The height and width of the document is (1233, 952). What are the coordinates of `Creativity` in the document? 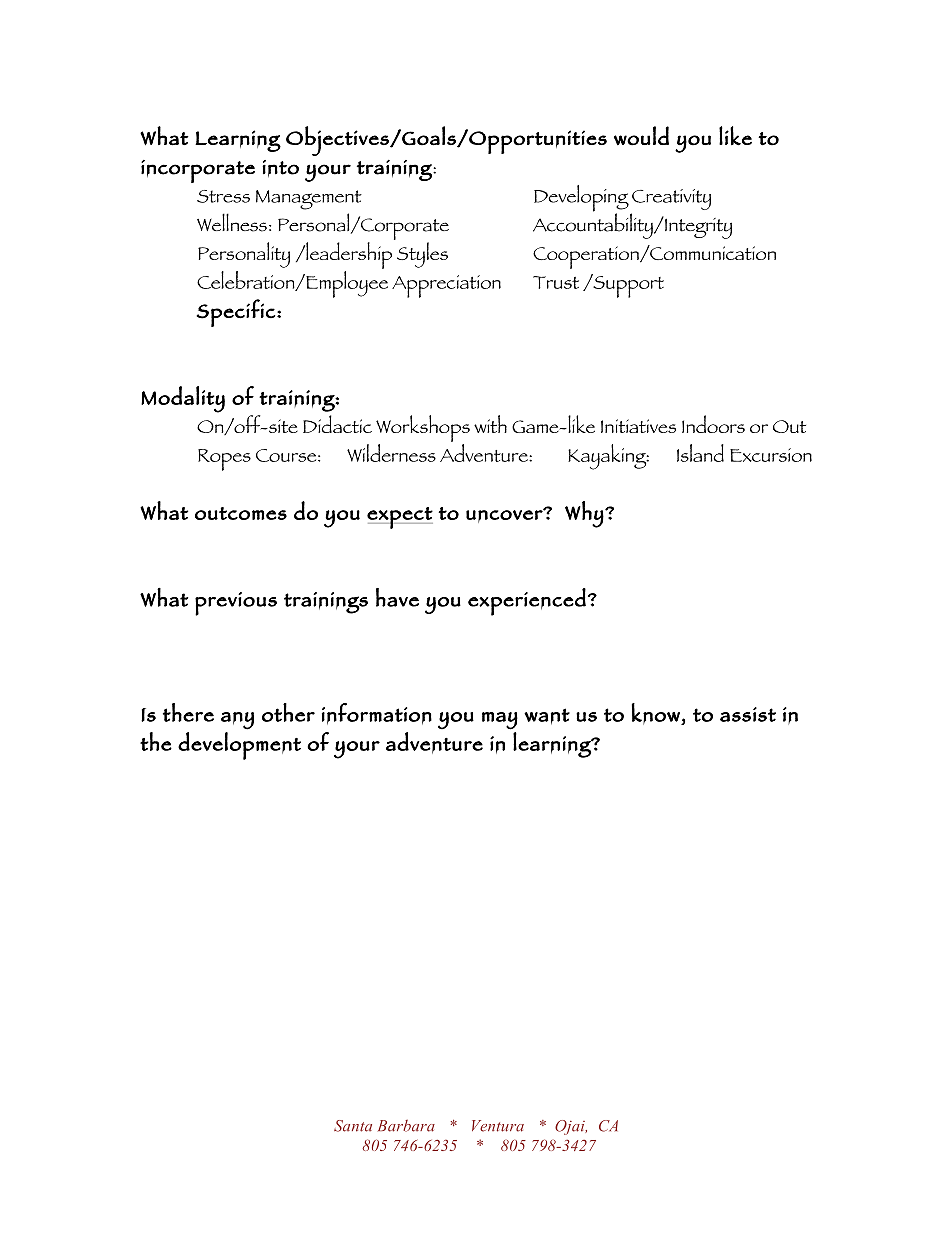 It's located at (671, 199).
